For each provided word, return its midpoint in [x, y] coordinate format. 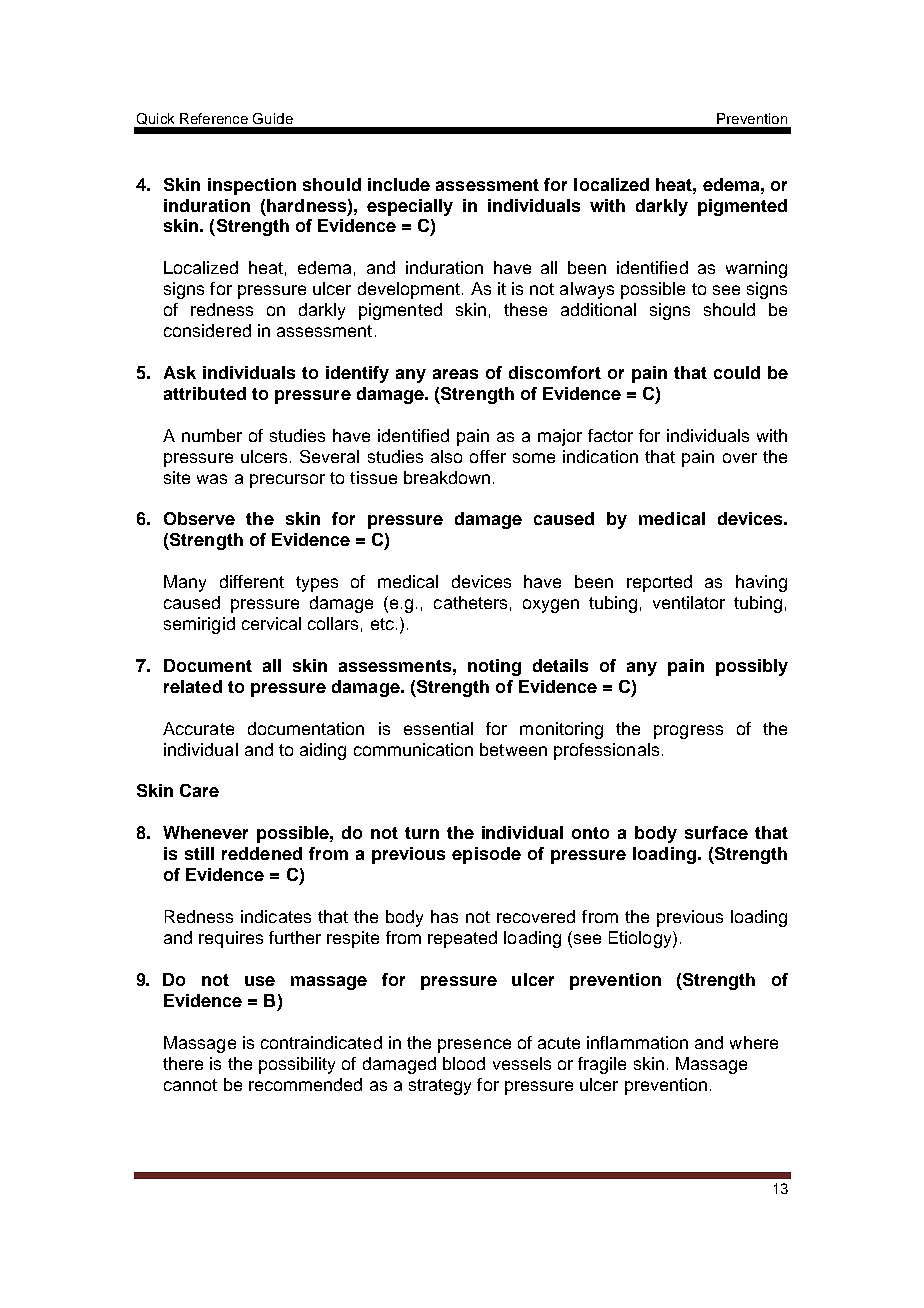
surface [716, 832]
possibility [297, 1065]
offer [488, 456]
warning [756, 269]
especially [410, 207]
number [212, 435]
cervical [271, 623]
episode [486, 855]
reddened [262, 853]
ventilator [689, 602]
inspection [252, 186]
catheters [470, 602]
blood [464, 1063]
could [737, 372]
